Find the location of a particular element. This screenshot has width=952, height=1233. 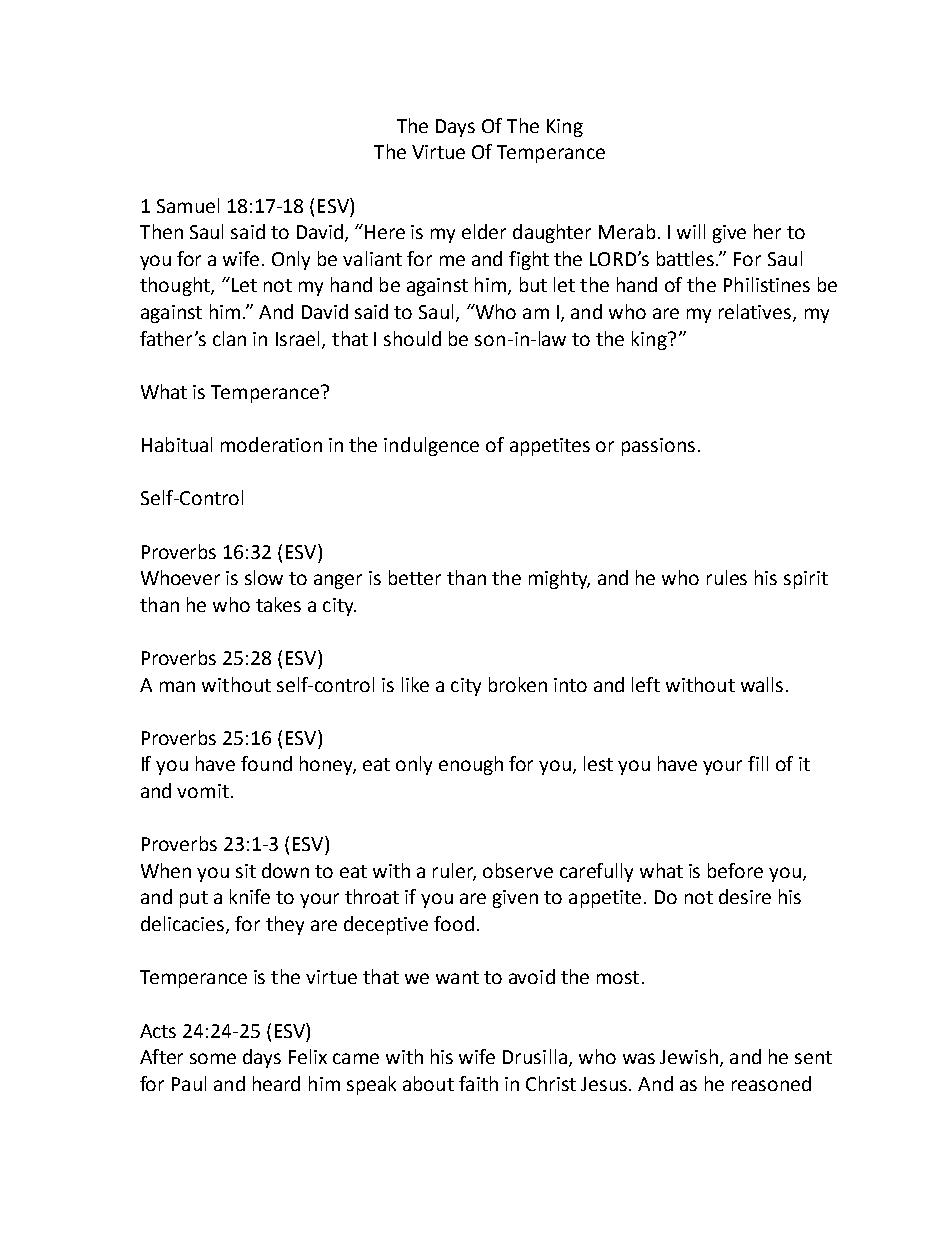

Samuel is located at coordinates (188, 205).
